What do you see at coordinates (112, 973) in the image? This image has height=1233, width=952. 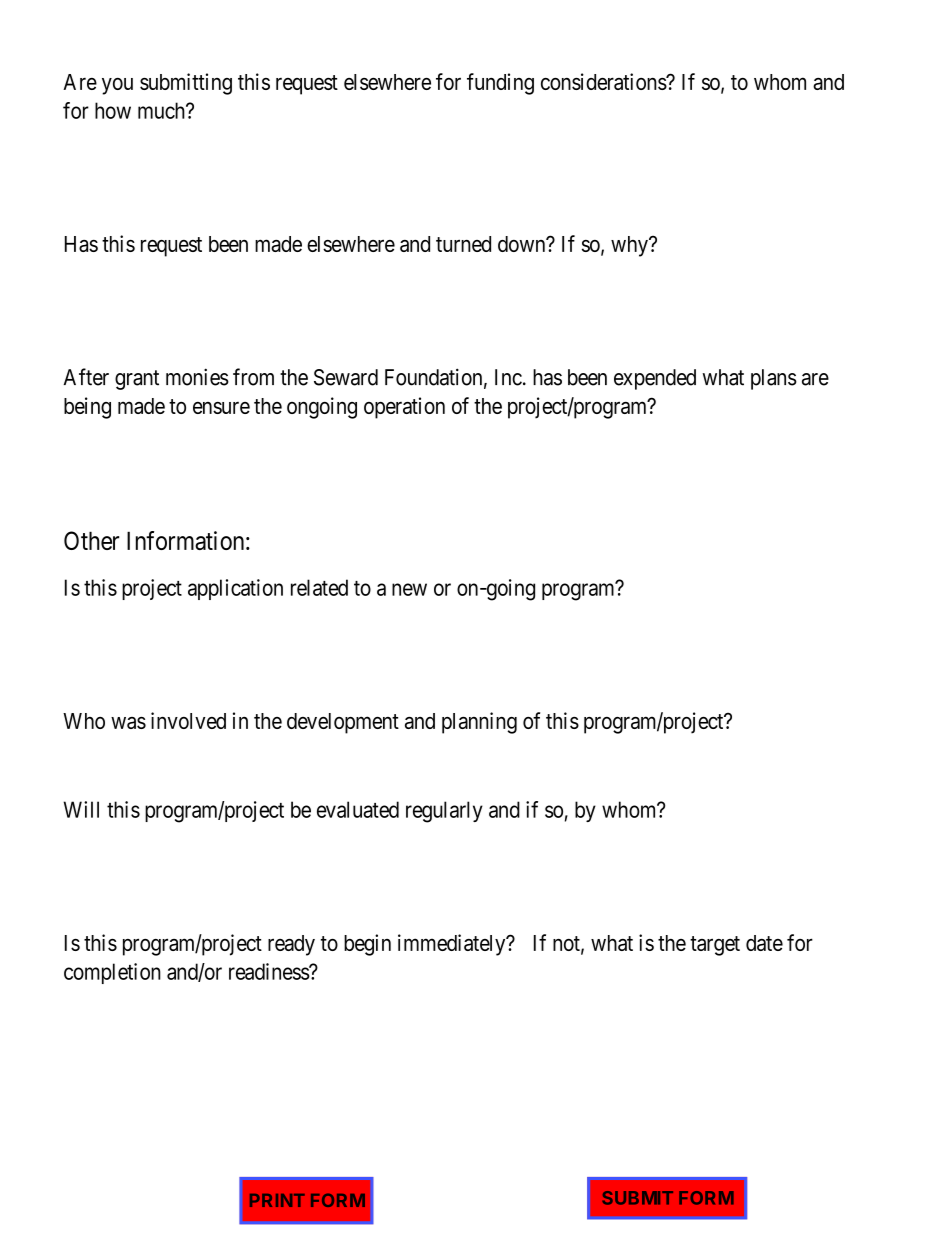 I see `completion` at bounding box center [112, 973].
